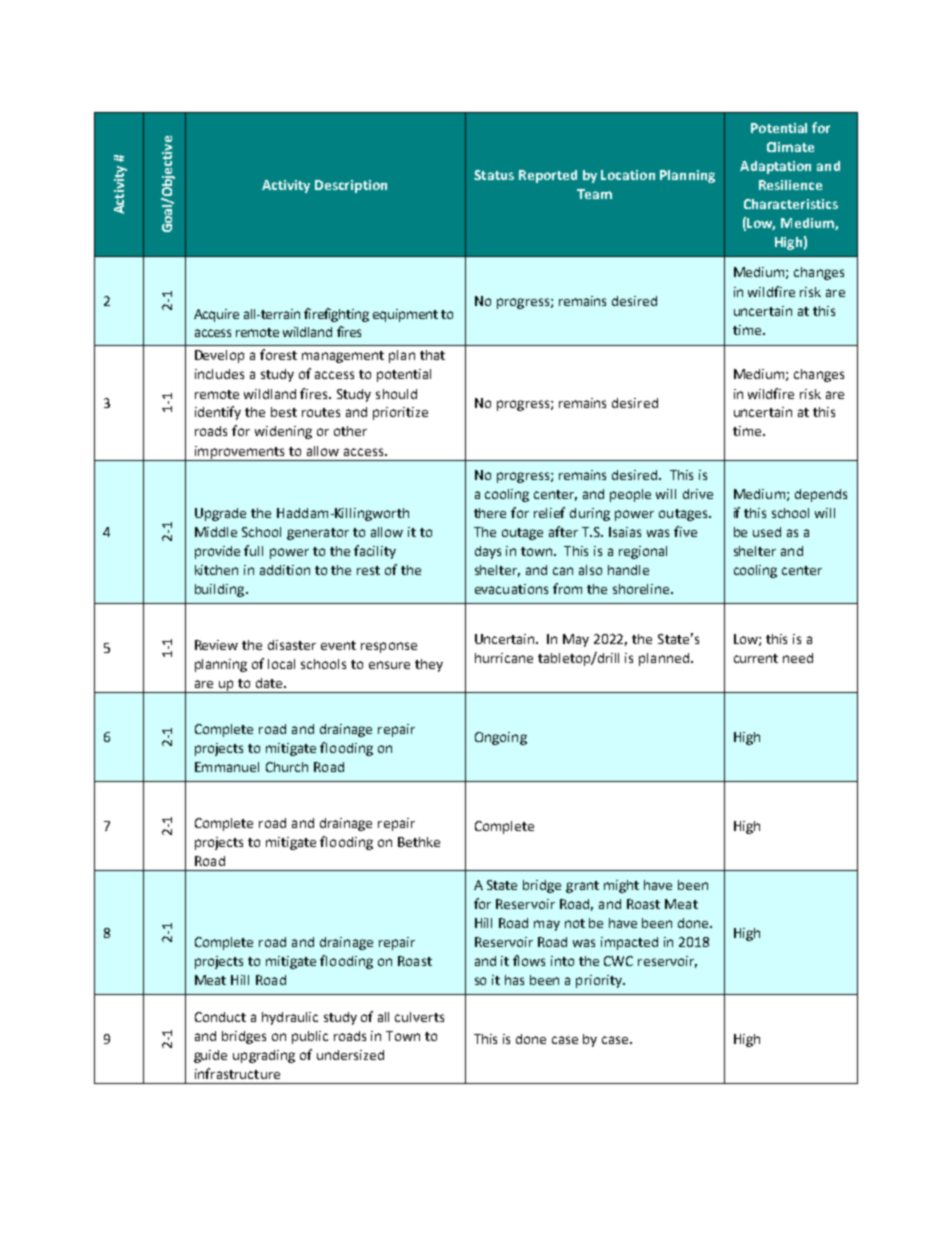 This screenshot has width=952, height=1233. I want to click on evacuations, so click(511, 589).
